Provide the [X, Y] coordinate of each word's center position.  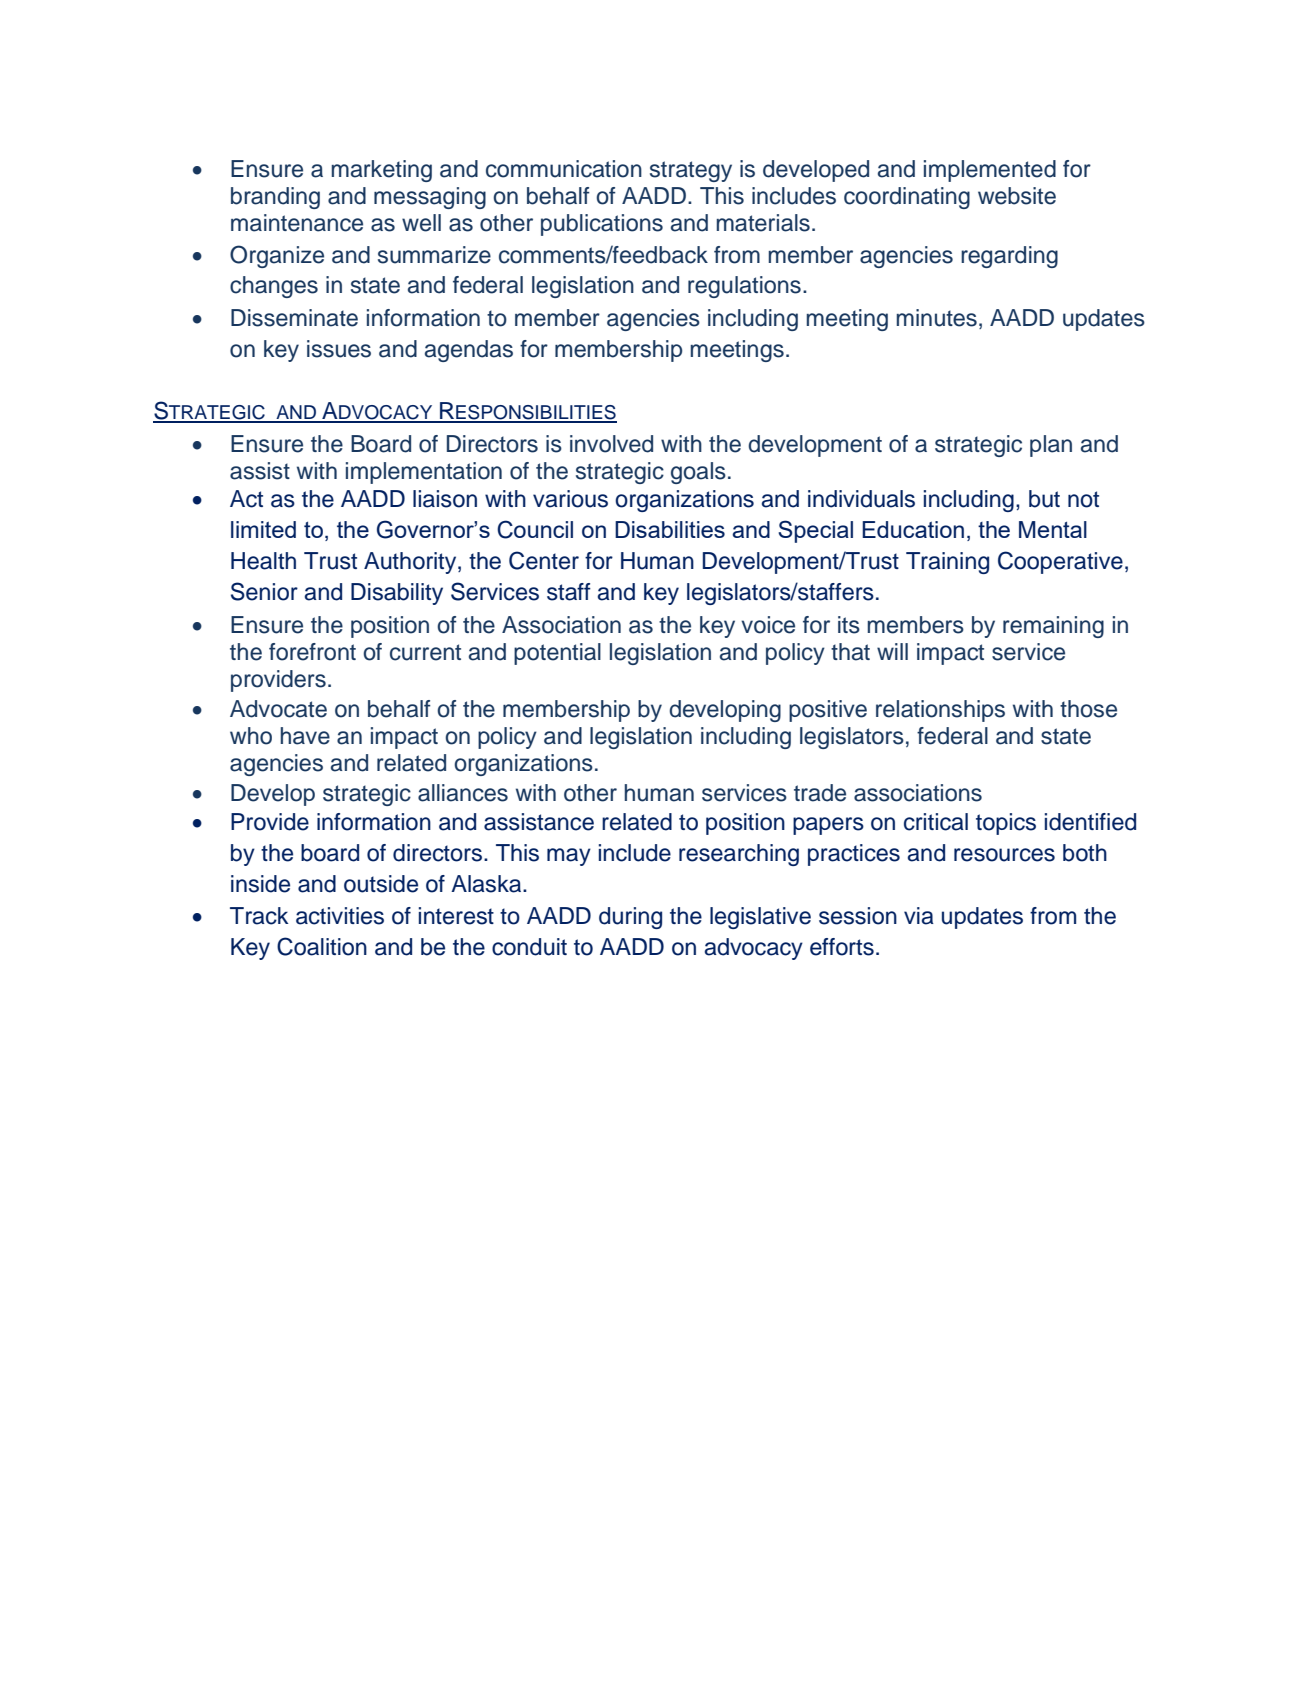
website [1017, 196]
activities [340, 916]
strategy [691, 171]
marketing [382, 171]
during [630, 918]
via [919, 916]
